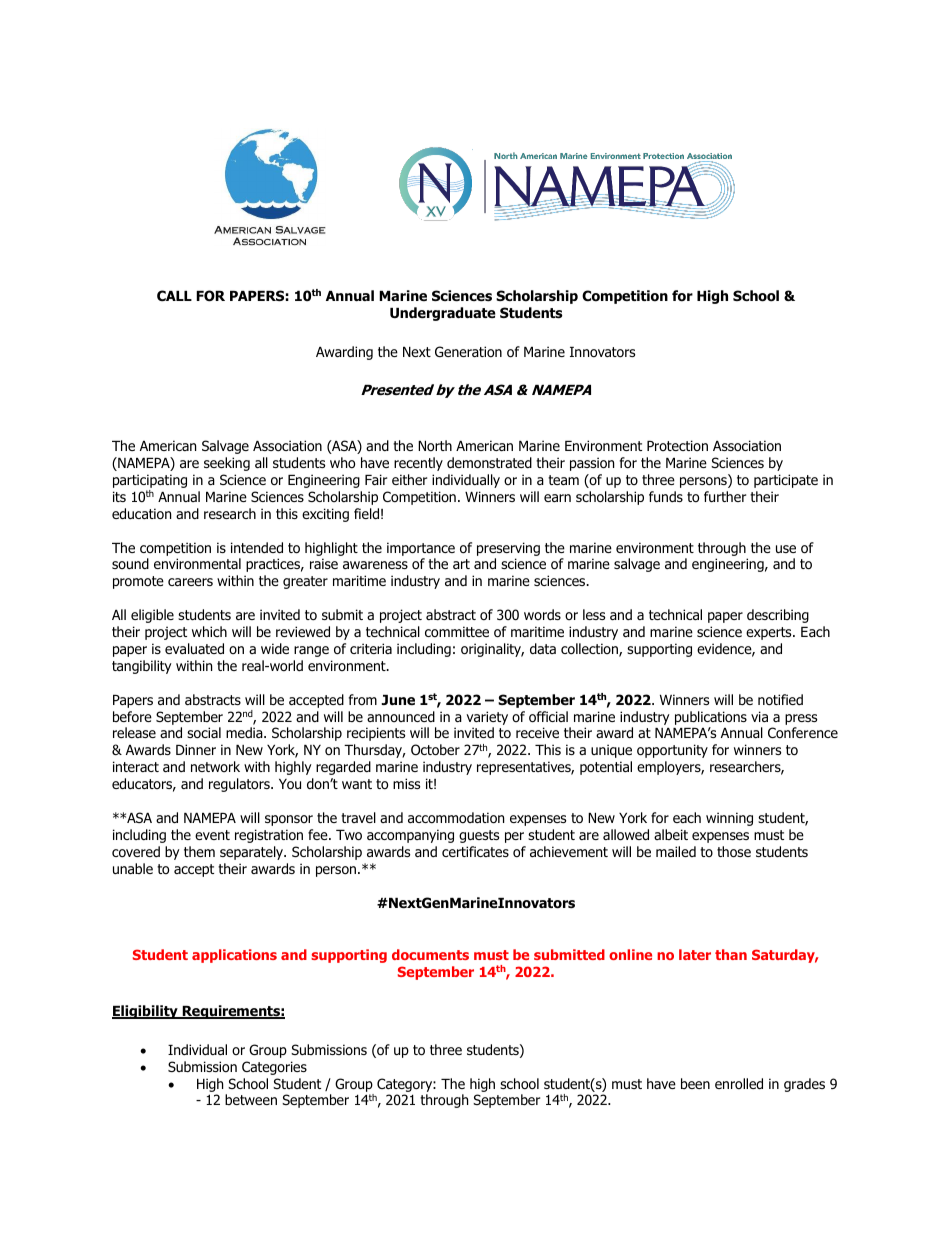  What do you see at coordinates (251, 1099) in the screenshot?
I see `between` at bounding box center [251, 1099].
